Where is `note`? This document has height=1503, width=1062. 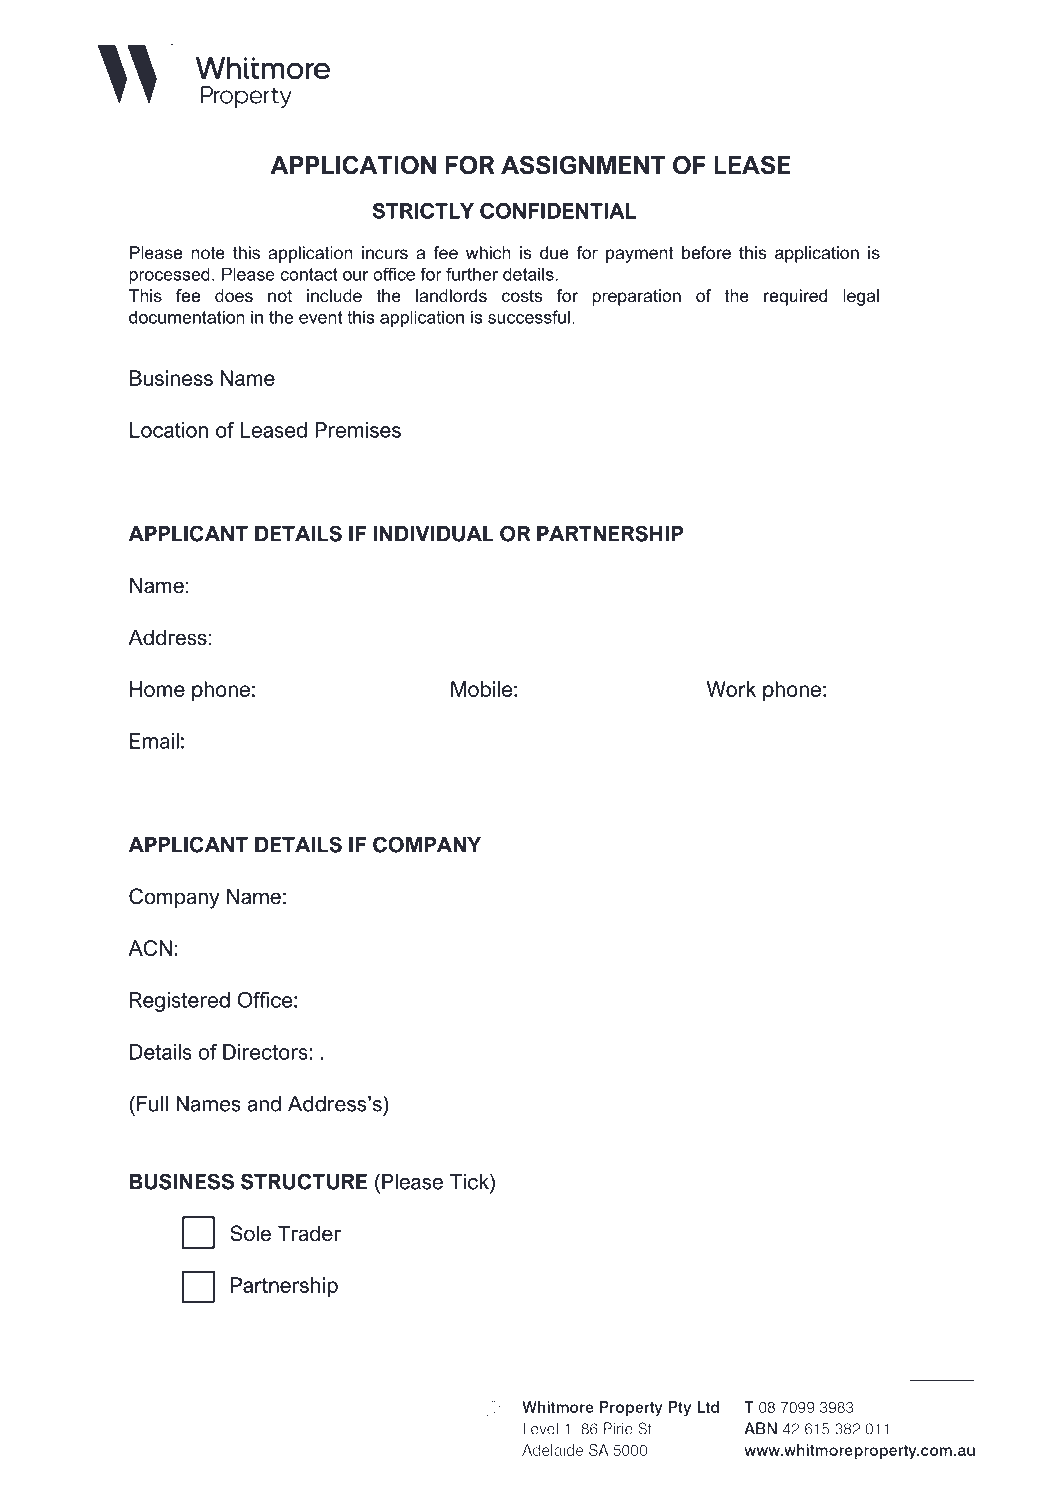
note is located at coordinates (208, 253).
